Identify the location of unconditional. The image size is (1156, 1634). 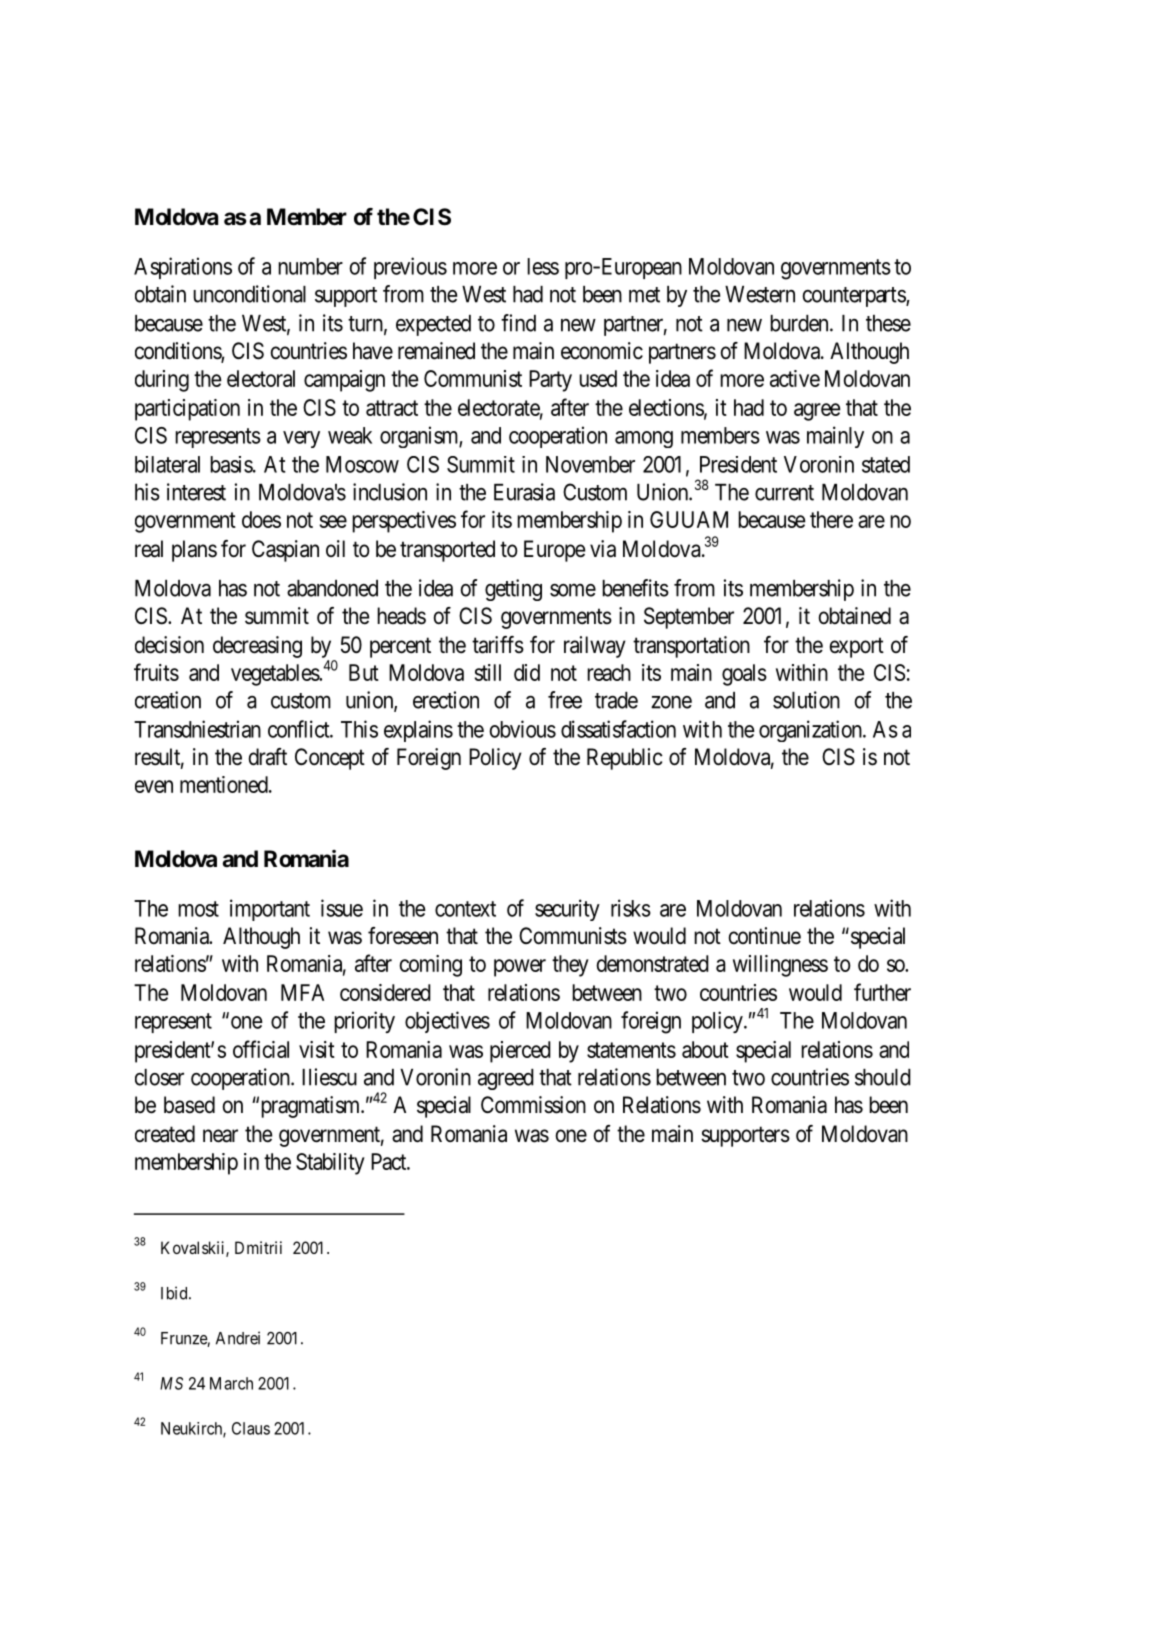
(249, 294).
